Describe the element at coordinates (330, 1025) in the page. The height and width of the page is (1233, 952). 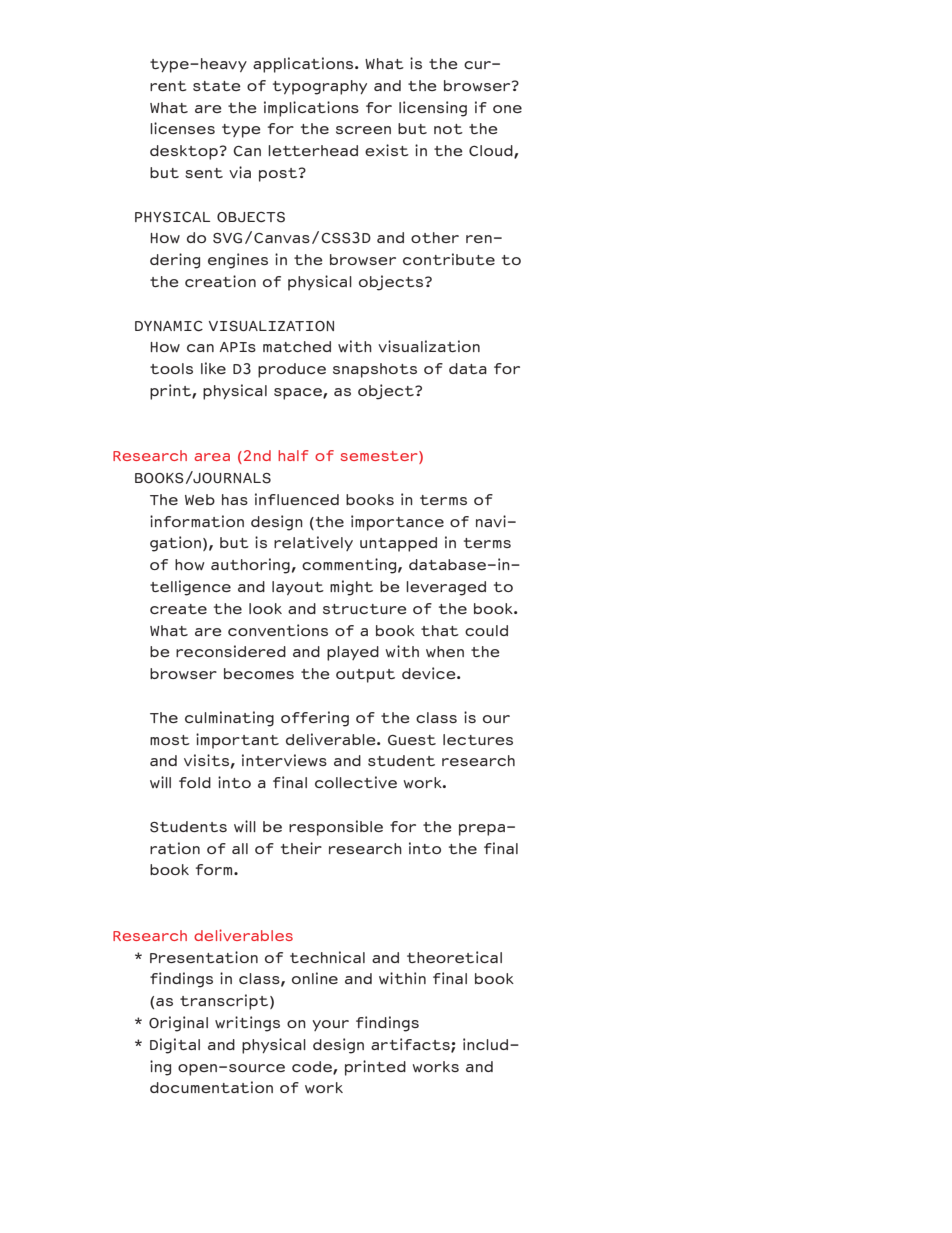
I see `your` at that location.
